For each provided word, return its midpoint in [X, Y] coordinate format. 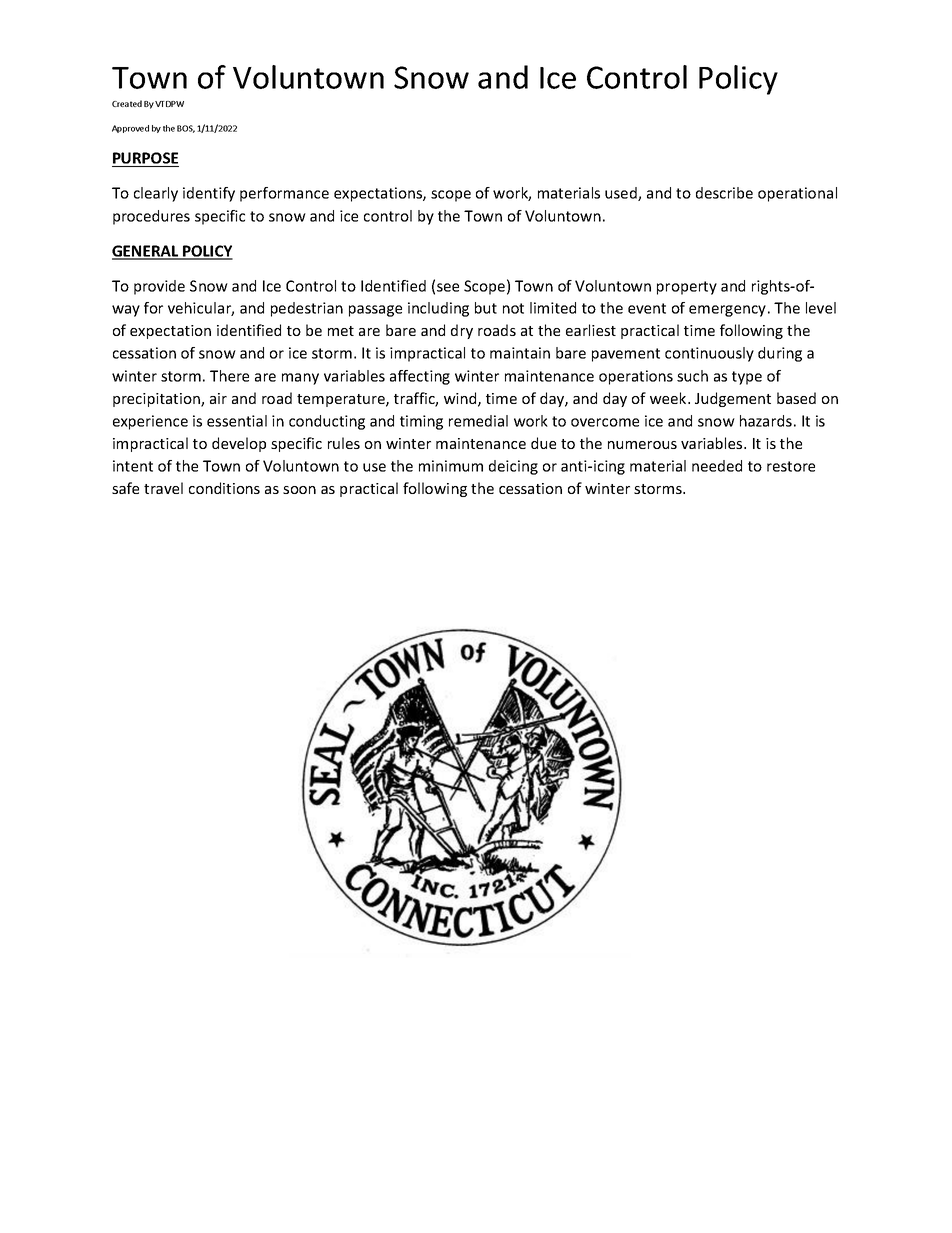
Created [127, 103]
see [448, 287]
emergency [727, 311]
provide [159, 287]
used [622, 194]
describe [724, 193]
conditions [224, 488]
